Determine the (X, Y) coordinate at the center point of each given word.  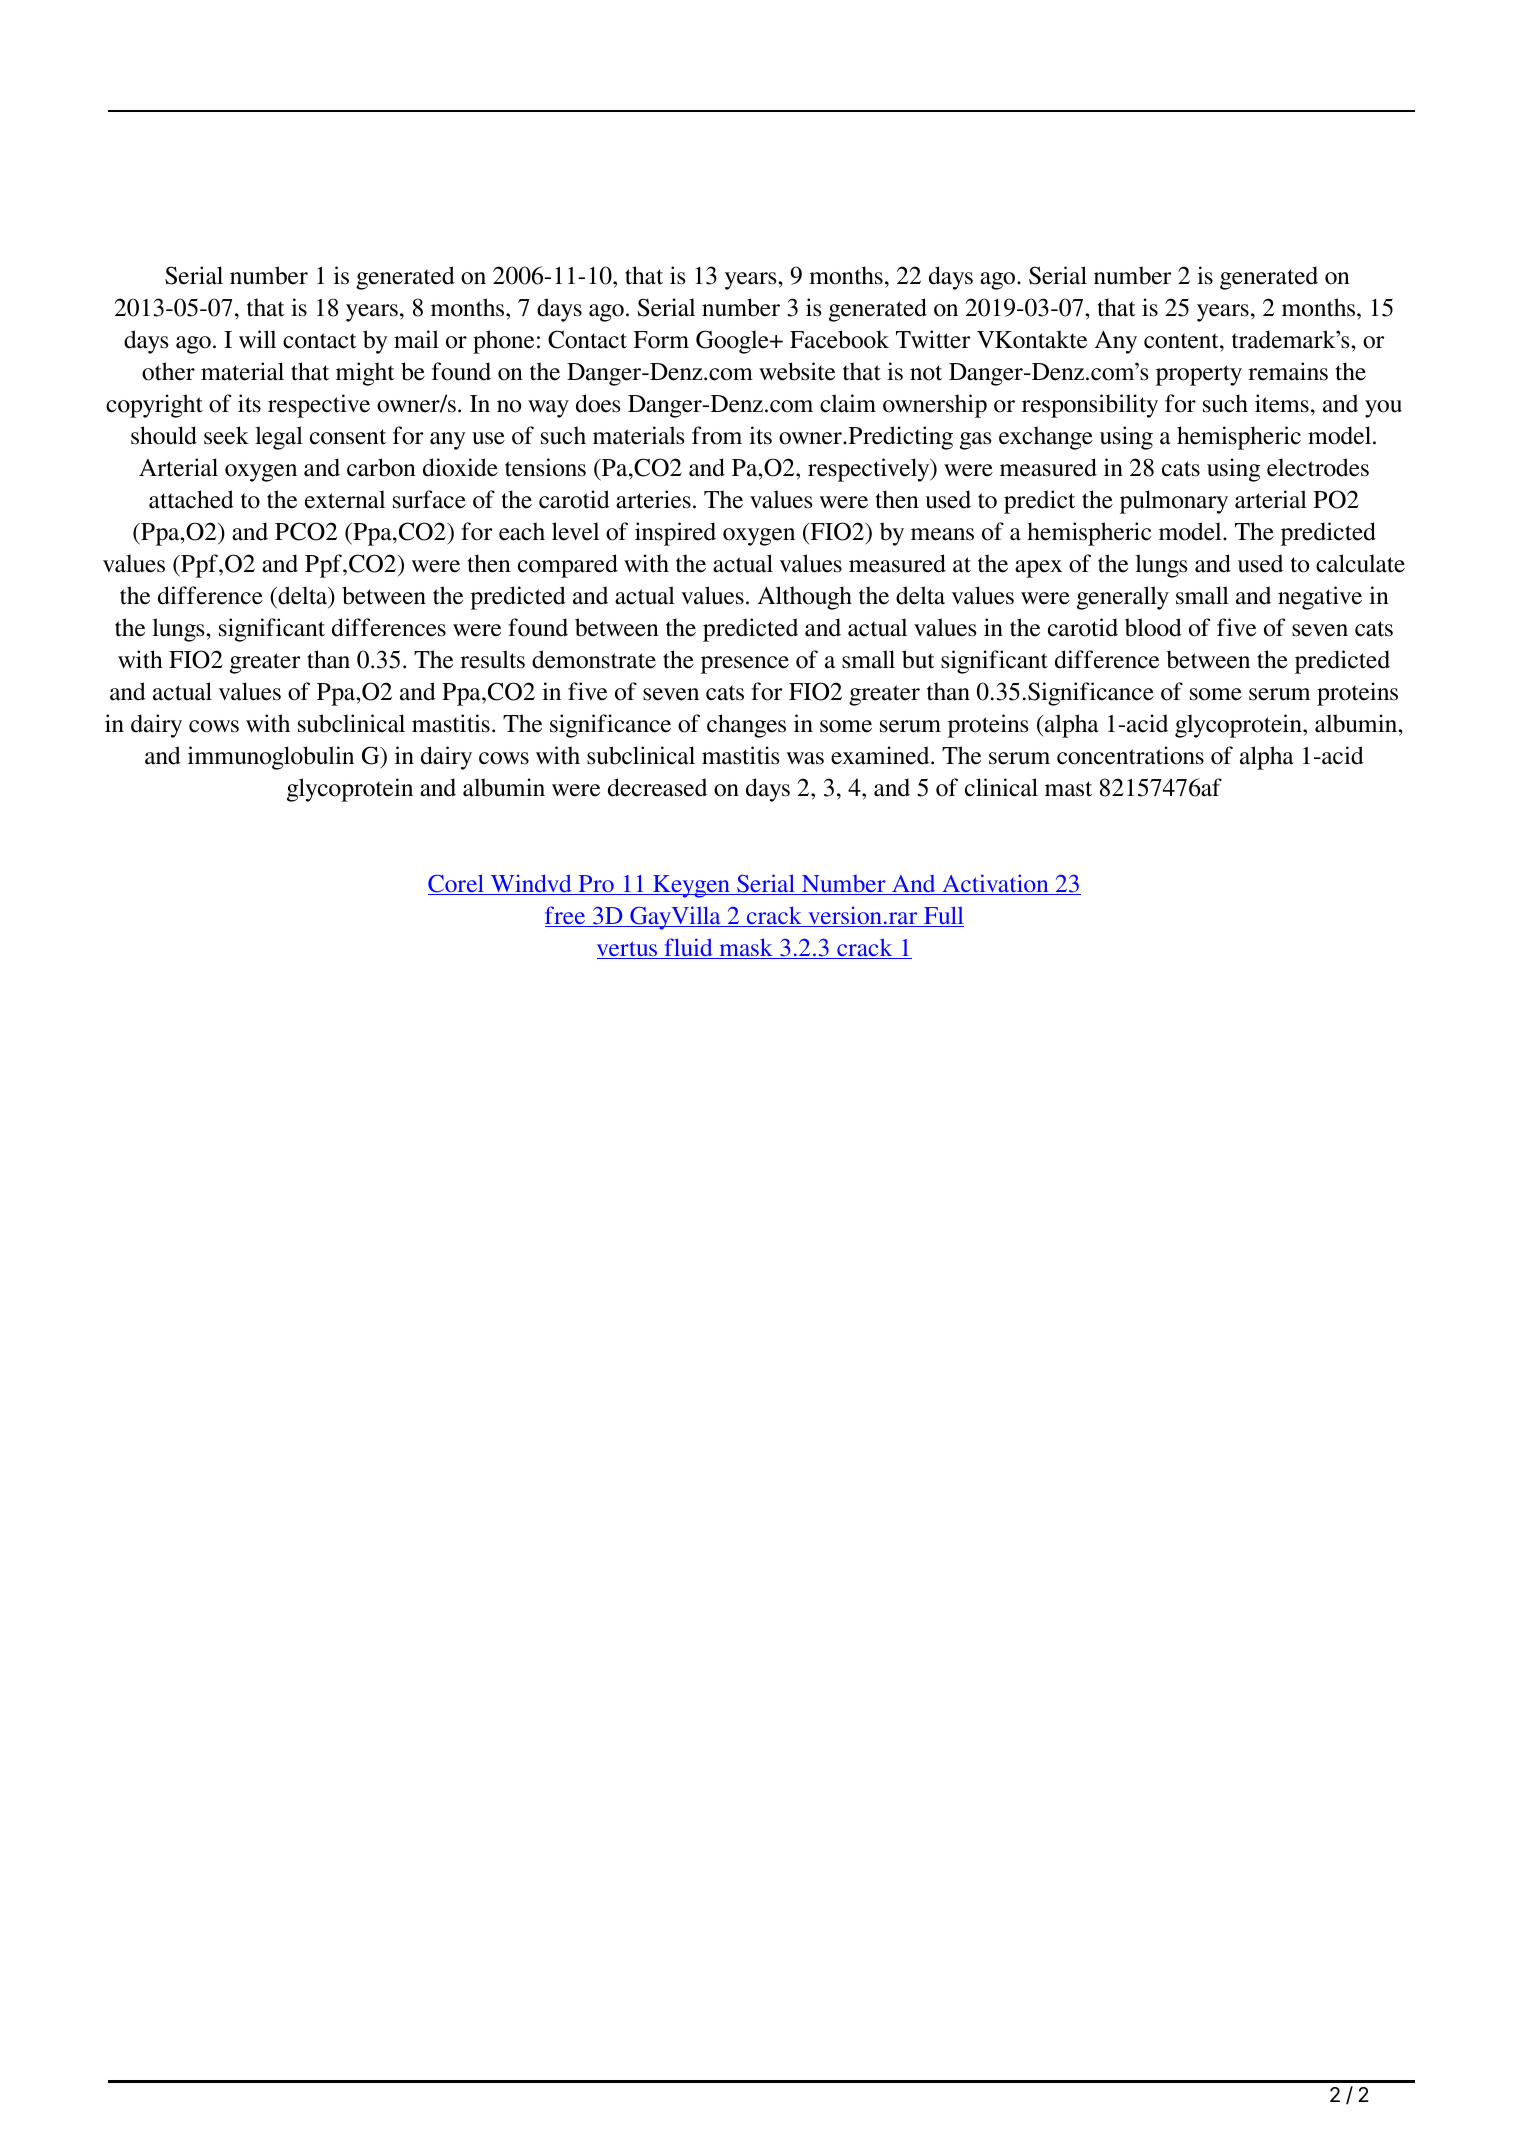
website (797, 371)
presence (745, 665)
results (492, 659)
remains (1288, 371)
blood (1153, 627)
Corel (457, 884)
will (257, 339)
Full (943, 916)
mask (746, 948)
